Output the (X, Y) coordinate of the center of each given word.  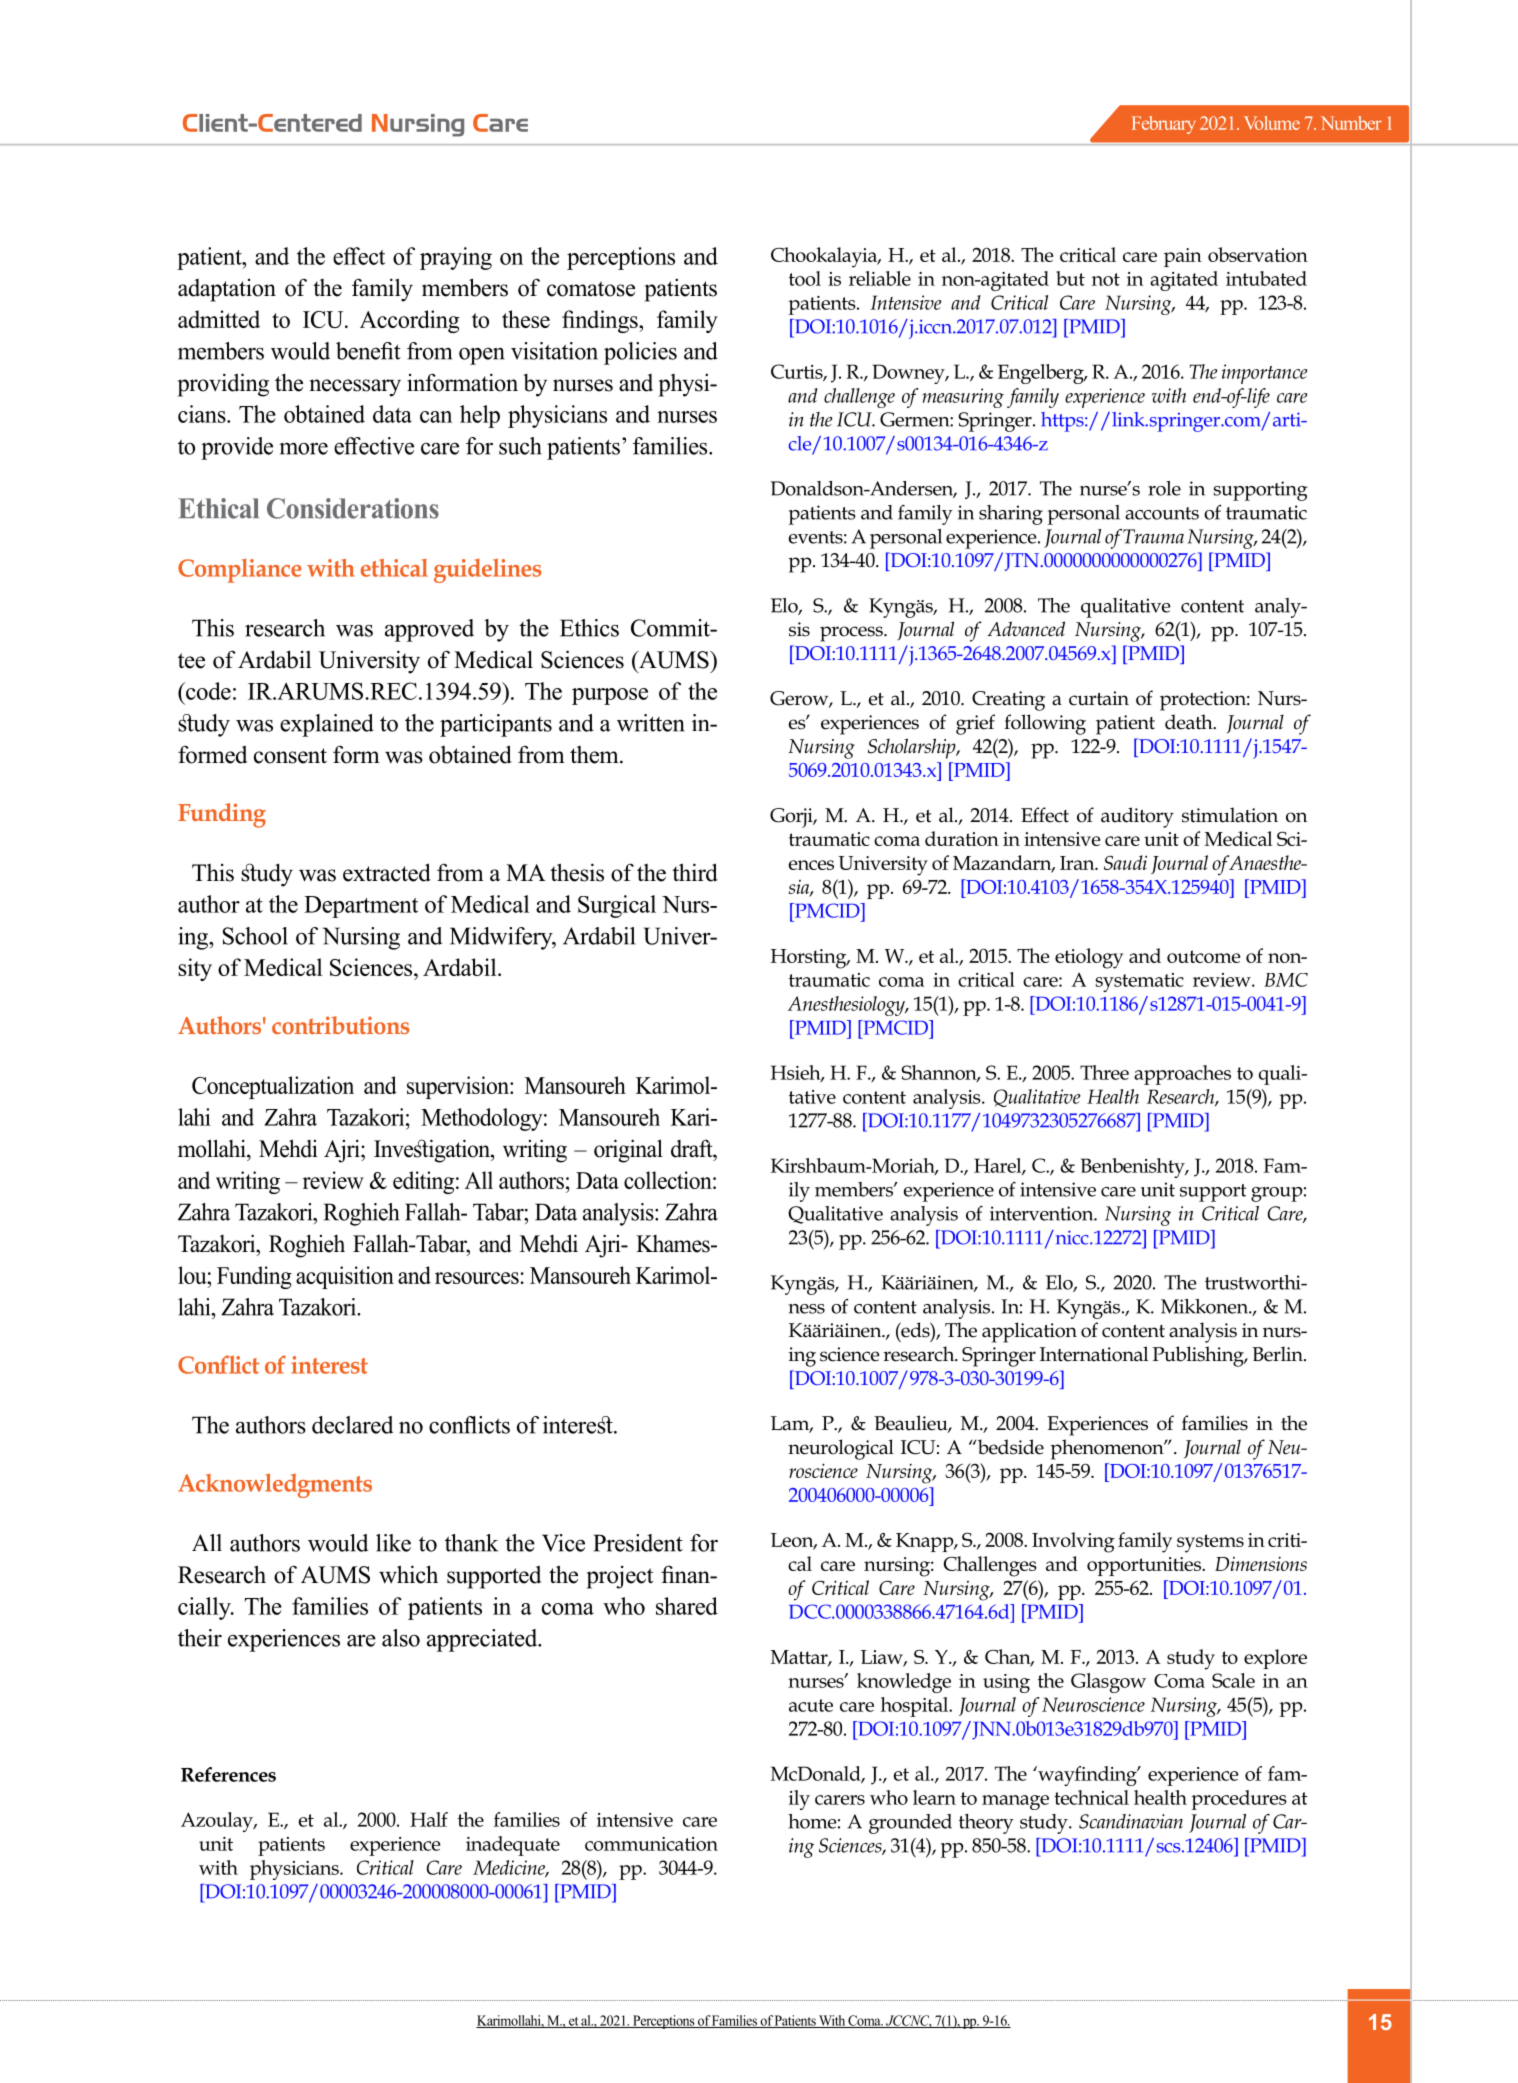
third (695, 872)
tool (805, 278)
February (1164, 125)
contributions (340, 1025)
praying (456, 258)
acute (811, 1705)
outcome (1203, 956)
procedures (1239, 1800)
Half (429, 1819)
